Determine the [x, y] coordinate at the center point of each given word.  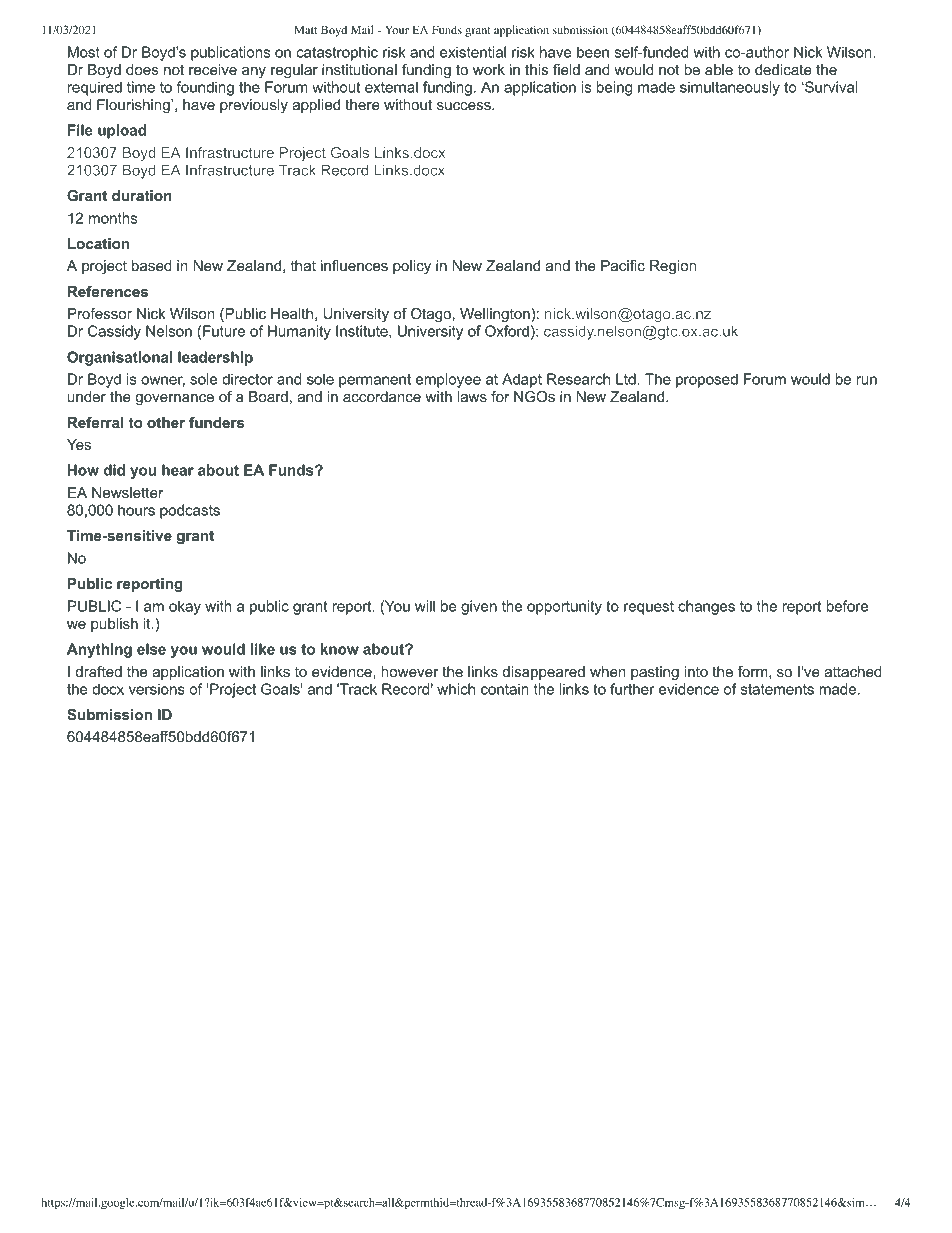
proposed [707, 380]
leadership [215, 358]
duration [142, 195]
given [479, 607]
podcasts [190, 511]
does [142, 69]
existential [473, 52]
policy [412, 267]
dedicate [783, 69]
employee [448, 380]
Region [673, 267]
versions [157, 689]
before [847, 606]
